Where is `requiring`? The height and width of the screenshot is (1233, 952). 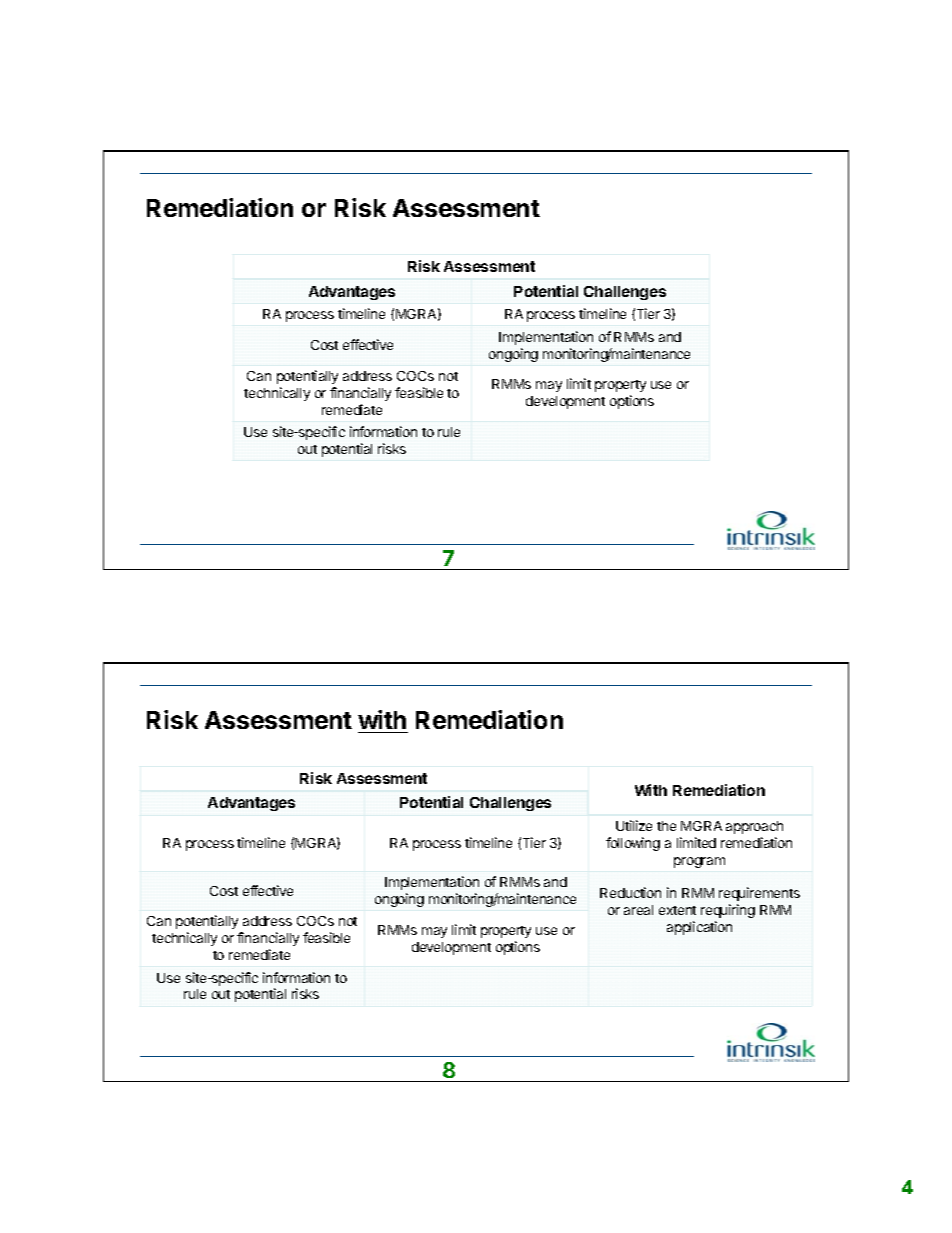
requiring is located at coordinates (728, 911).
